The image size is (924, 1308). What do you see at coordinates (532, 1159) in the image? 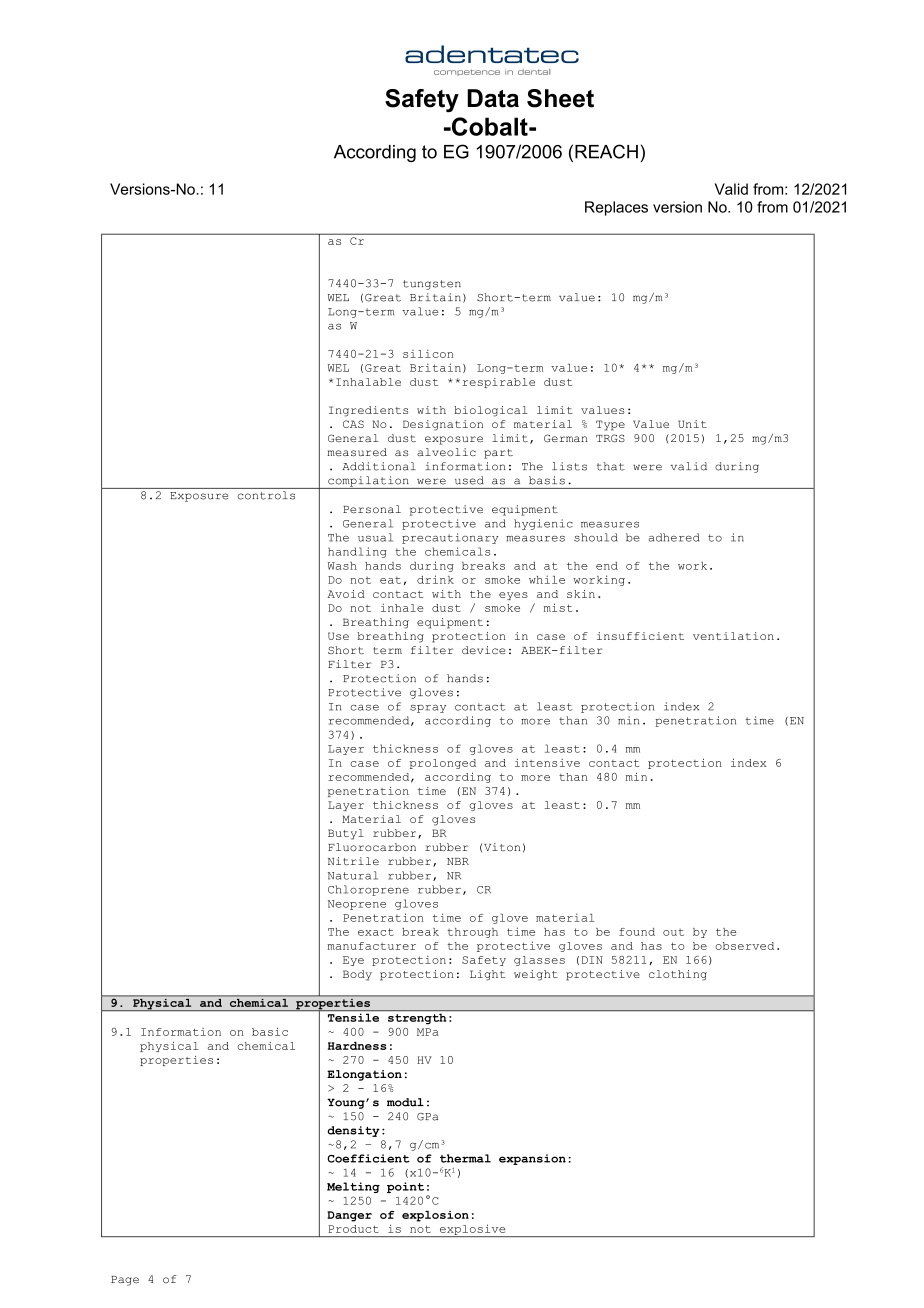
I see `expansion` at bounding box center [532, 1159].
